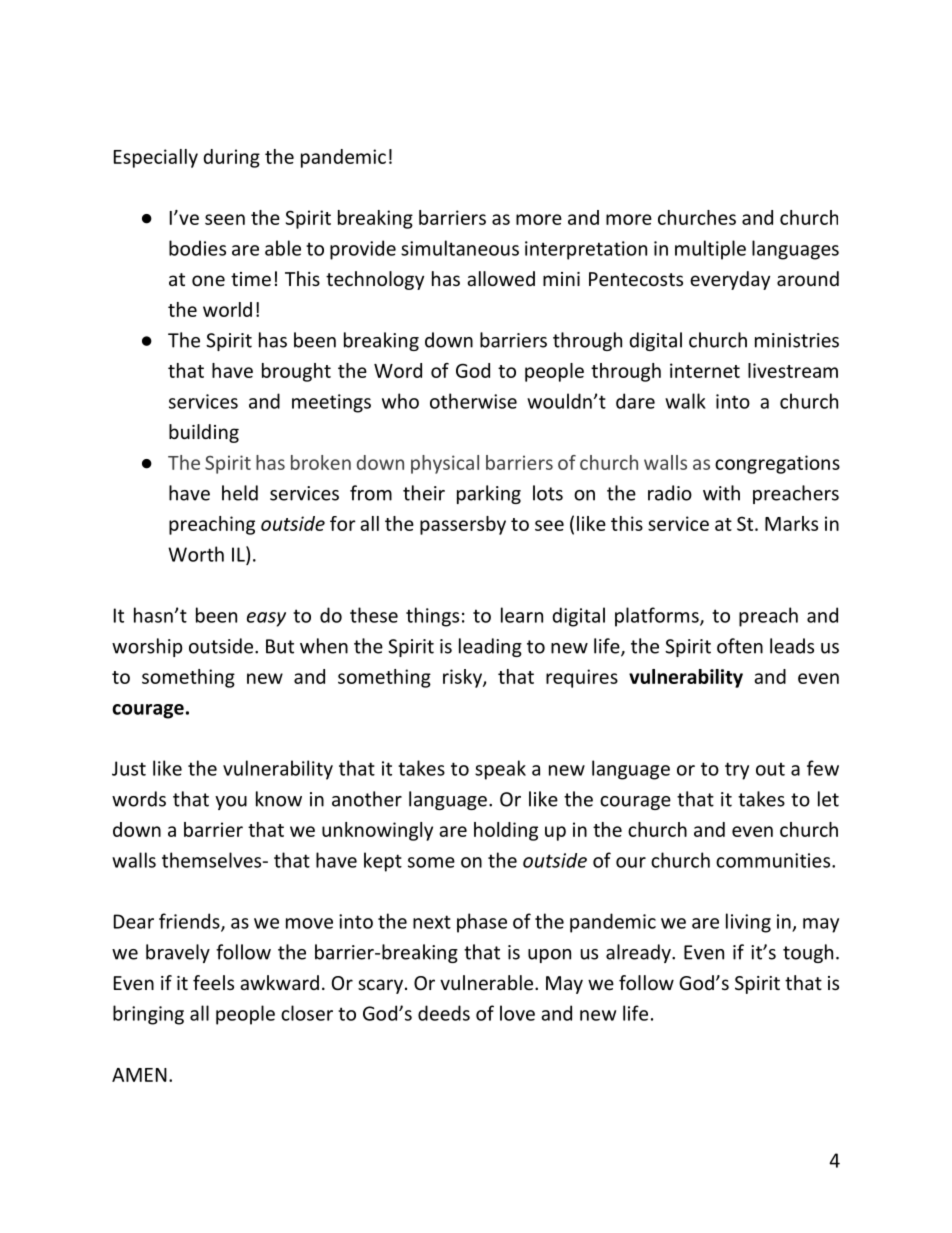  I want to click on speak, so click(500, 770).
